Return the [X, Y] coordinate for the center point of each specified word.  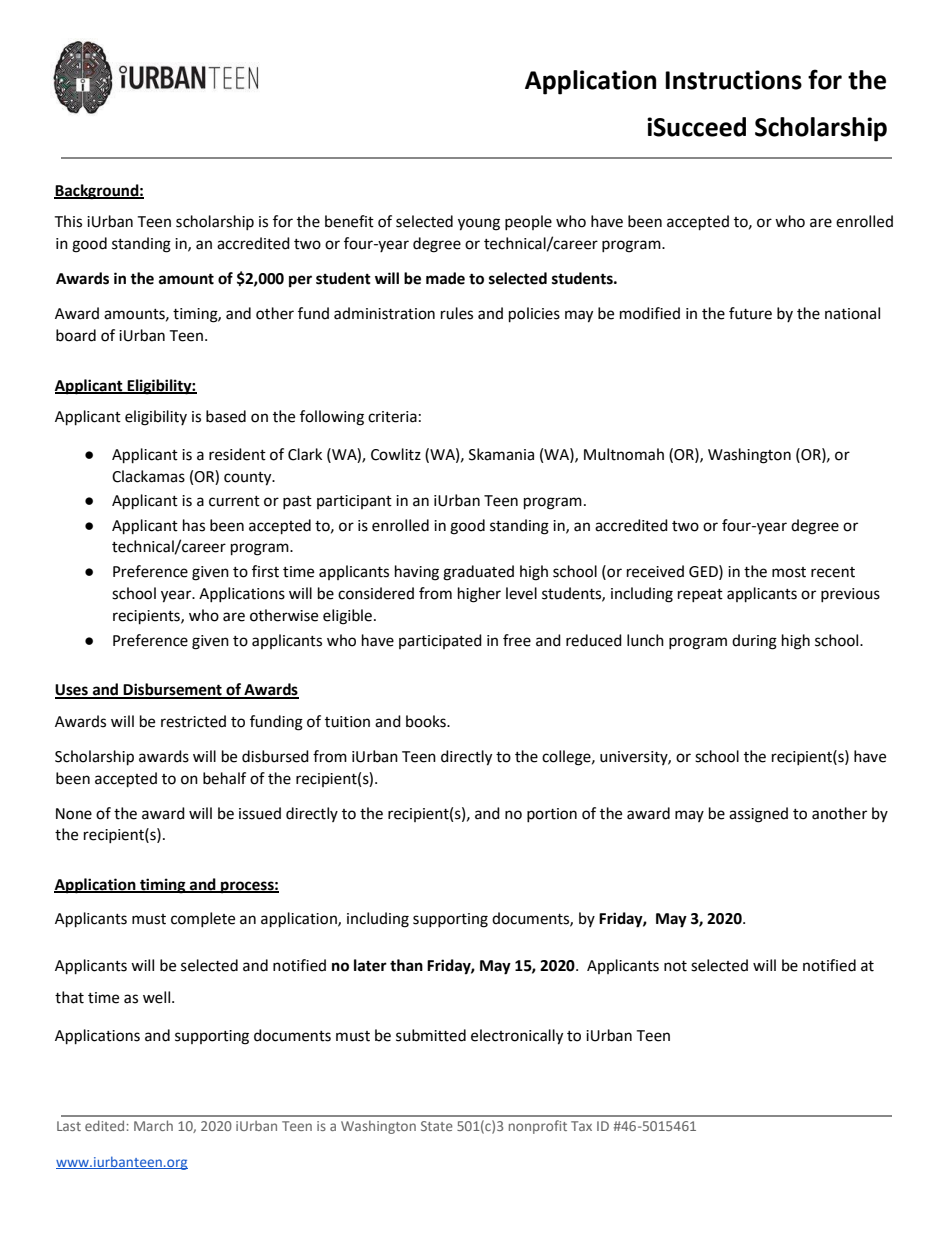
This [68, 221]
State [437, 1126]
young [479, 224]
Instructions [733, 80]
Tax [581, 1126]
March [153, 1125]
